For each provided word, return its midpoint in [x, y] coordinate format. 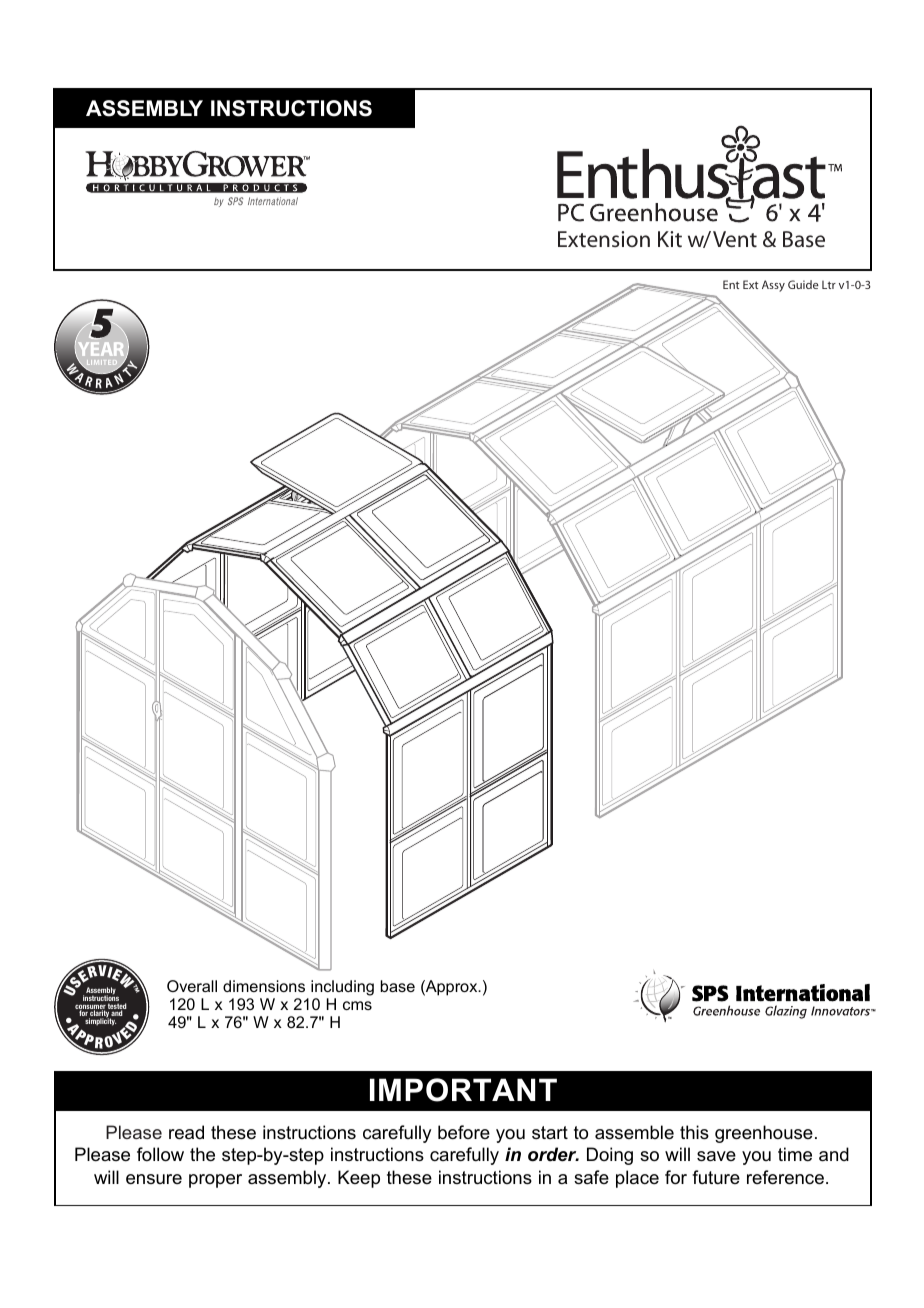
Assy [773, 286]
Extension [604, 239]
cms [357, 1005]
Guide [803, 284]
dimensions [264, 986]
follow [160, 1154]
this [694, 1132]
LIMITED [102, 364]
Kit [670, 239]
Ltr [829, 285]
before [464, 1132]
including [342, 988]
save [716, 1156]
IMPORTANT [463, 1090]
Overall [192, 986]
